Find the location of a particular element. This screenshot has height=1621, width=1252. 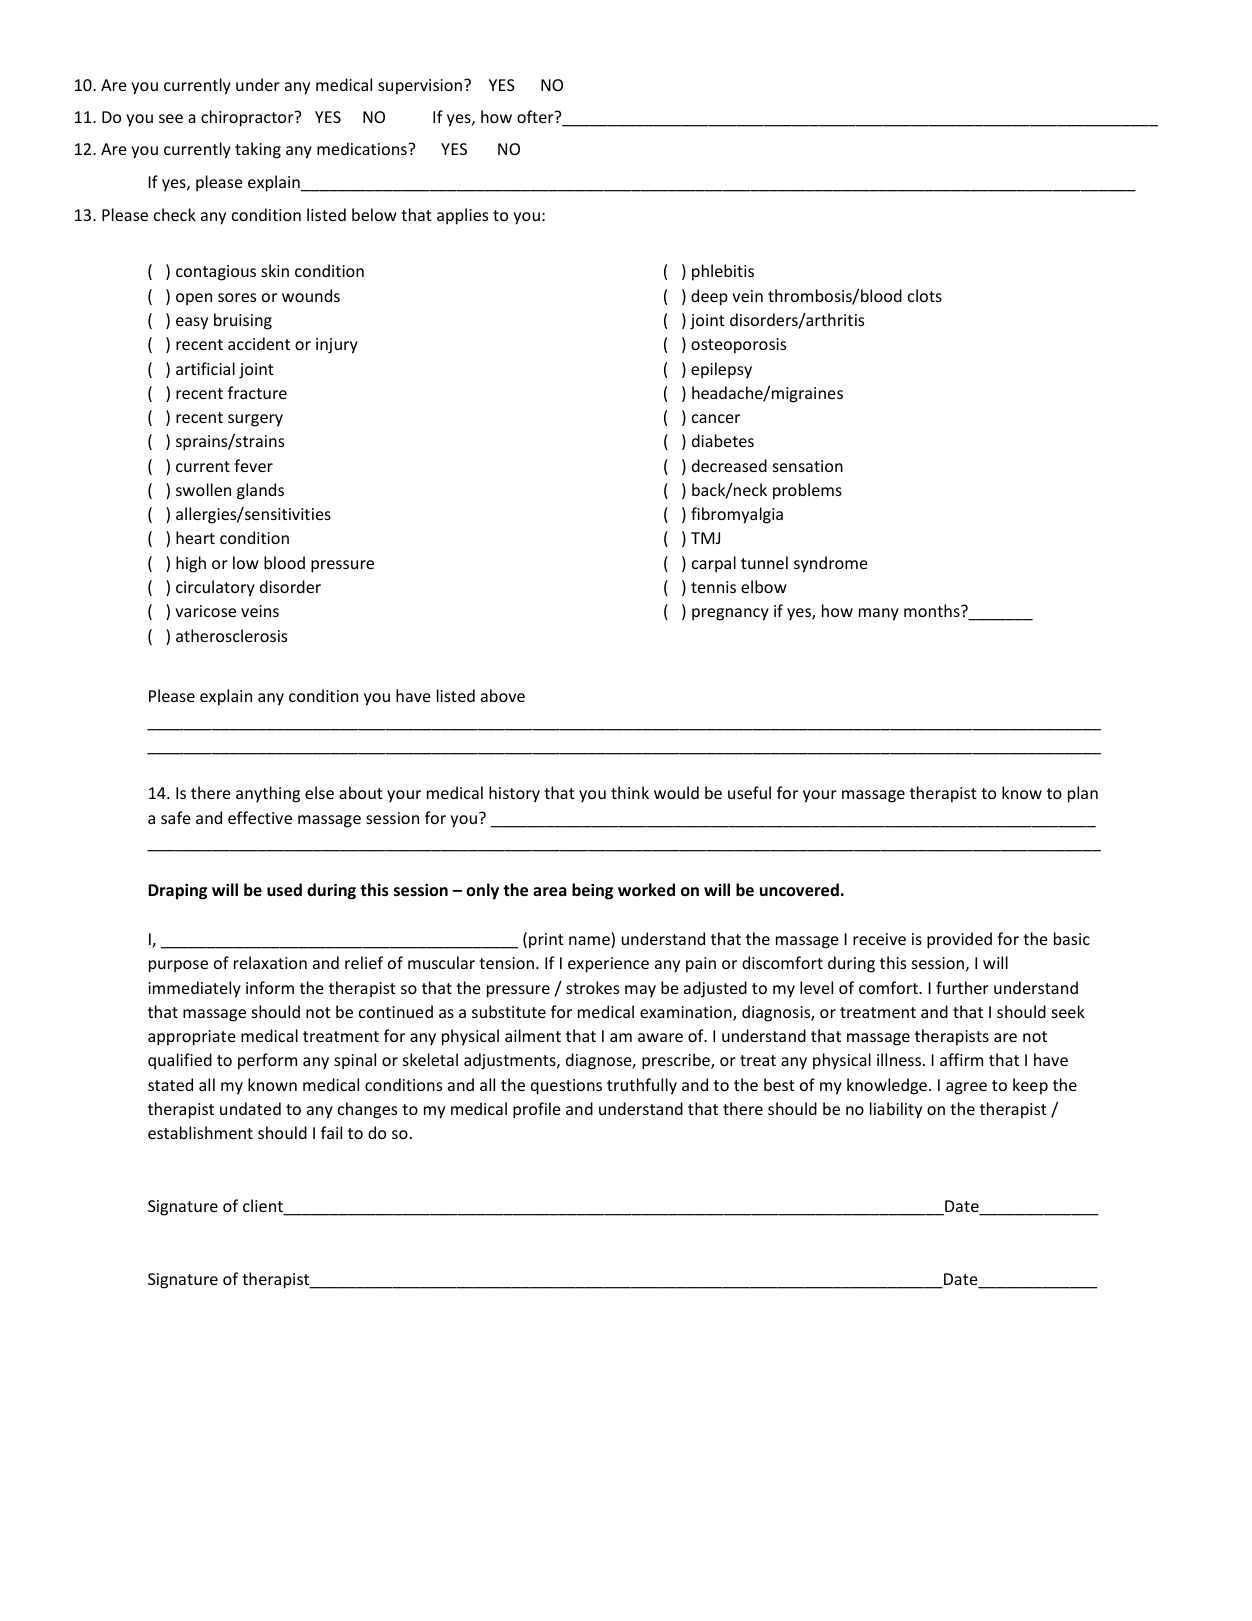

tennis is located at coordinates (713, 587).
